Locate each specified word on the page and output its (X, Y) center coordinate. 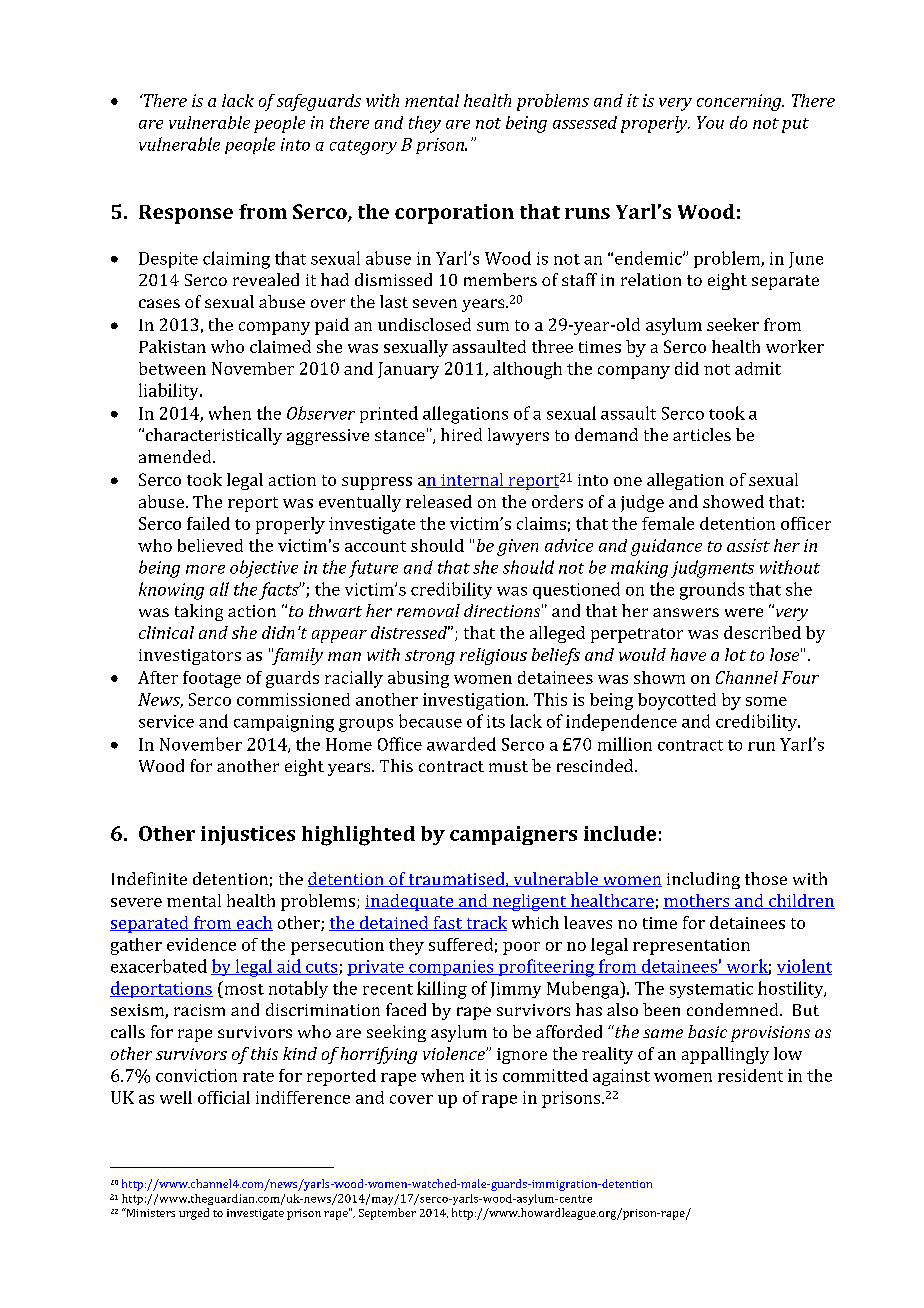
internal (472, 480)
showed (733, 501)
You (710, 122)
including (703, 880)
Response (186, 214)
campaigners (513, 835)
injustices (248, 835)
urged (194, 1214)
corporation (454, 214)
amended (176, 456)
